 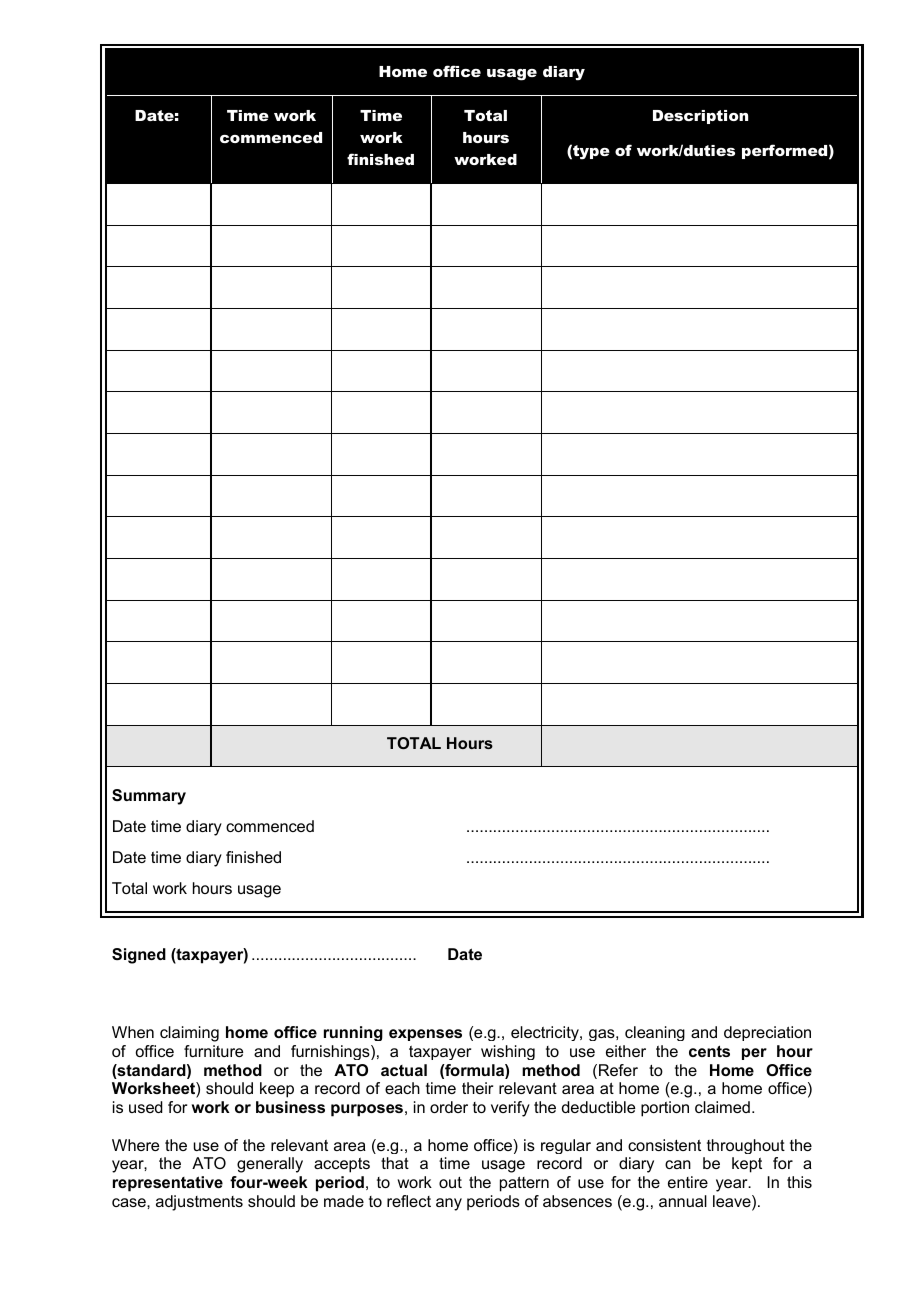 I want to click on Summary, so click(x=149, y=797).
